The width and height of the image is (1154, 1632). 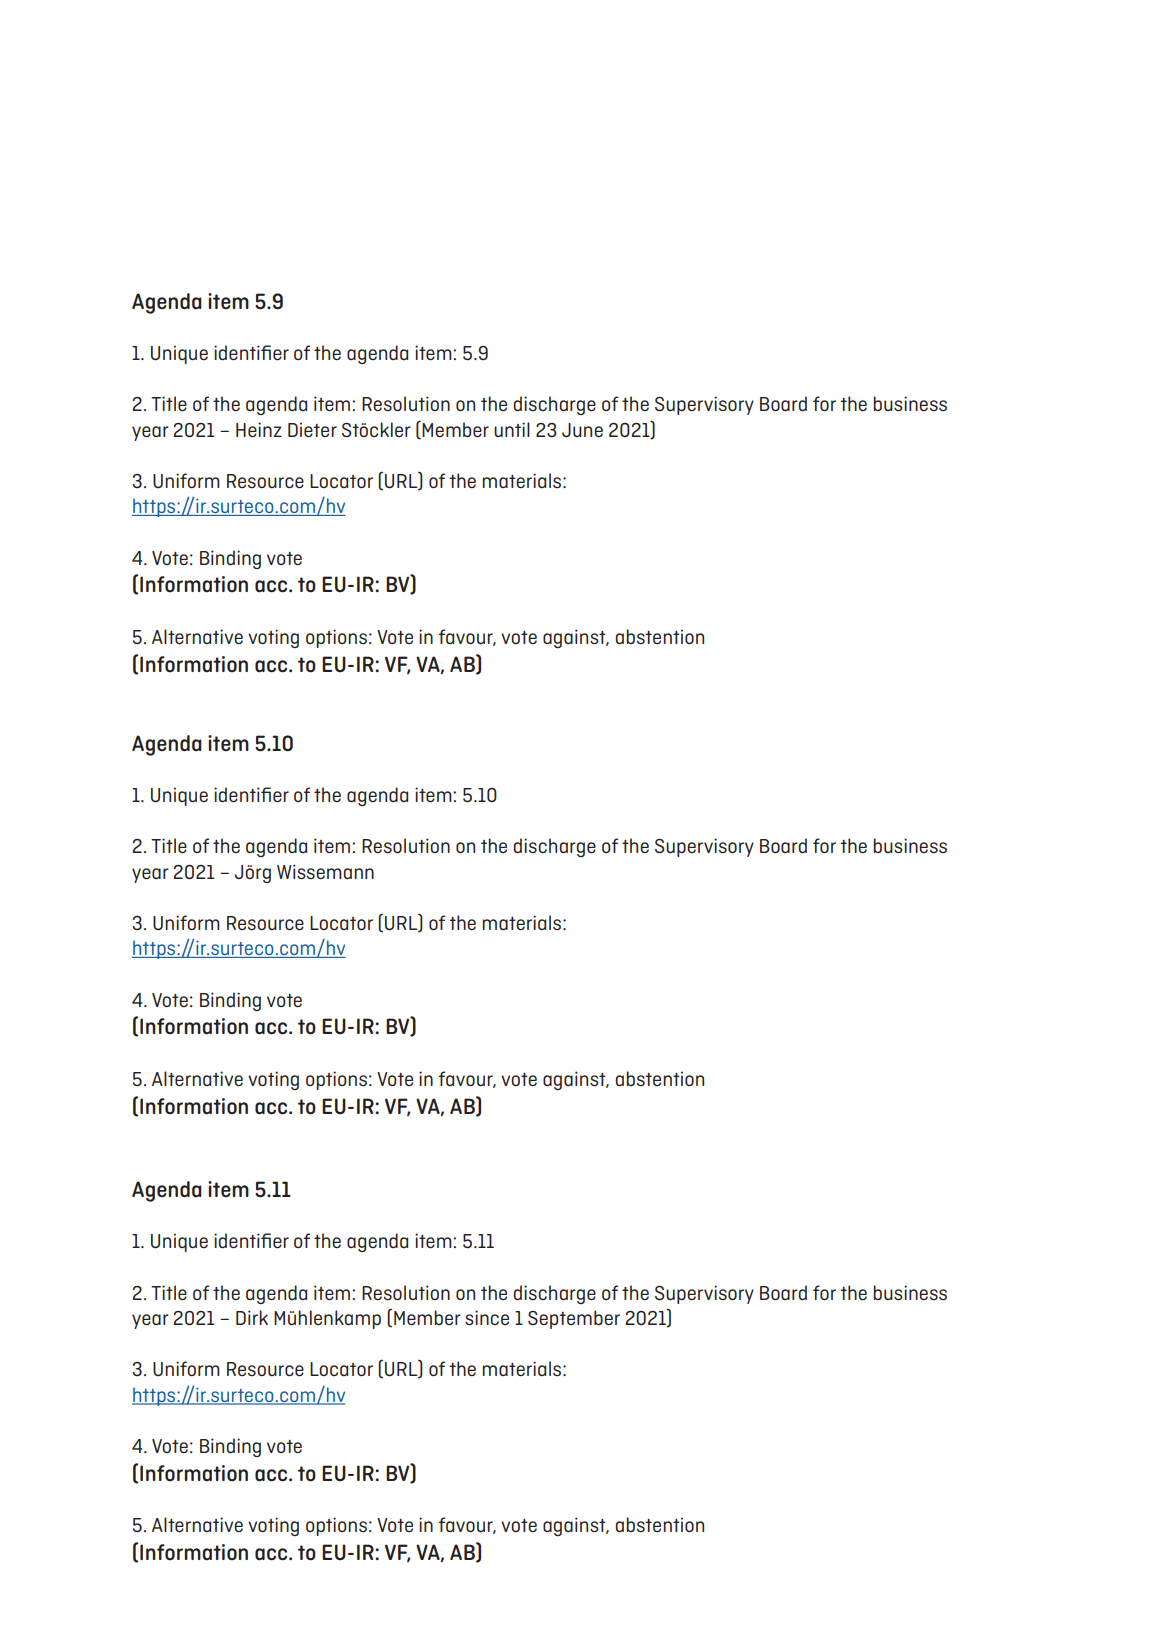 I want to click on June, so click(x=582, y=430).
